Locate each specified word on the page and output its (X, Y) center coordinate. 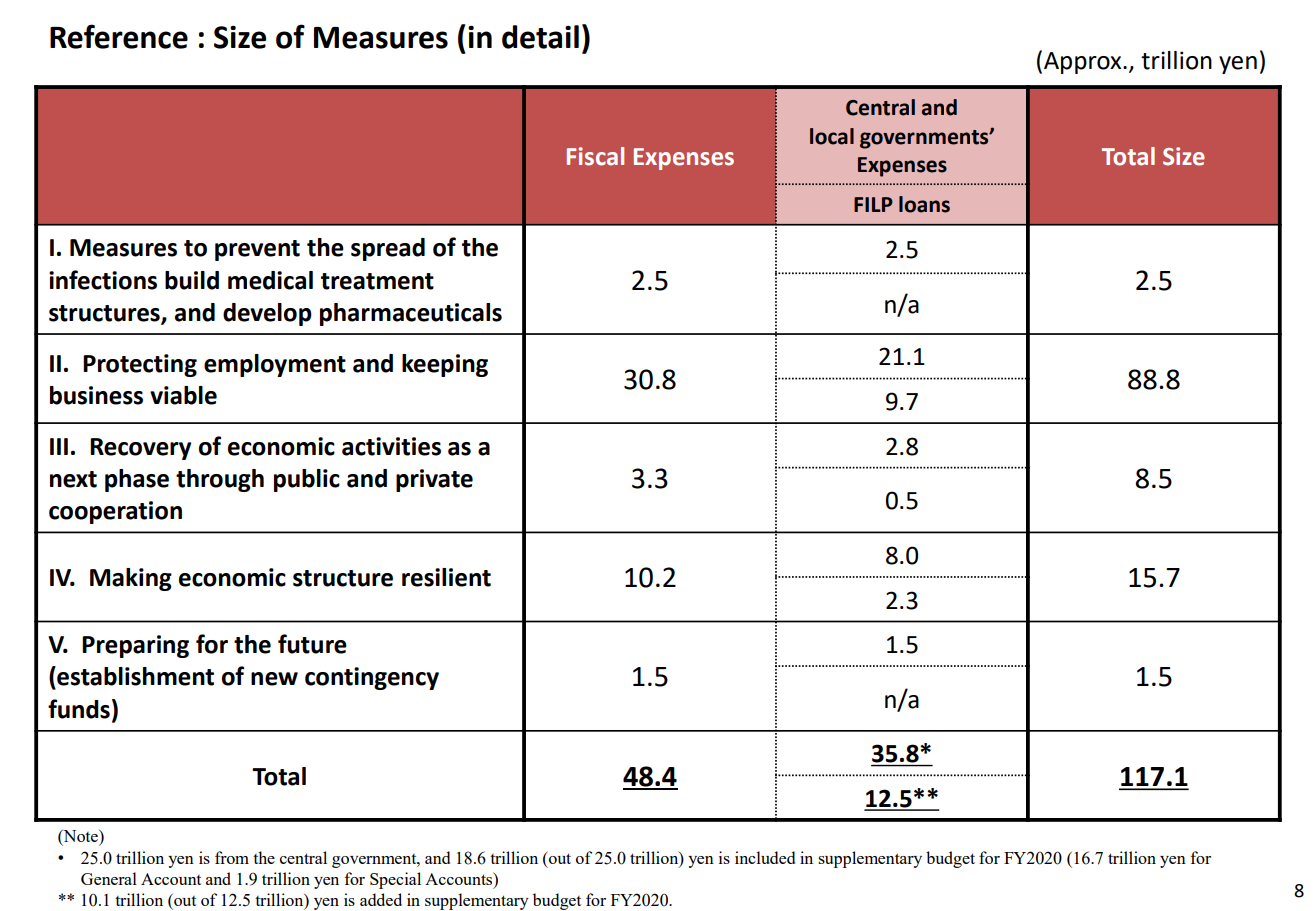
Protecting (140, 365)
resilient (446, 577)
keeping (445, 365)
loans (924, 204)
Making (131, 579)
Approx (1084, 63)
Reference (119, 36)
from (232, 857)
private (434, 480)
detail (540, 37)
